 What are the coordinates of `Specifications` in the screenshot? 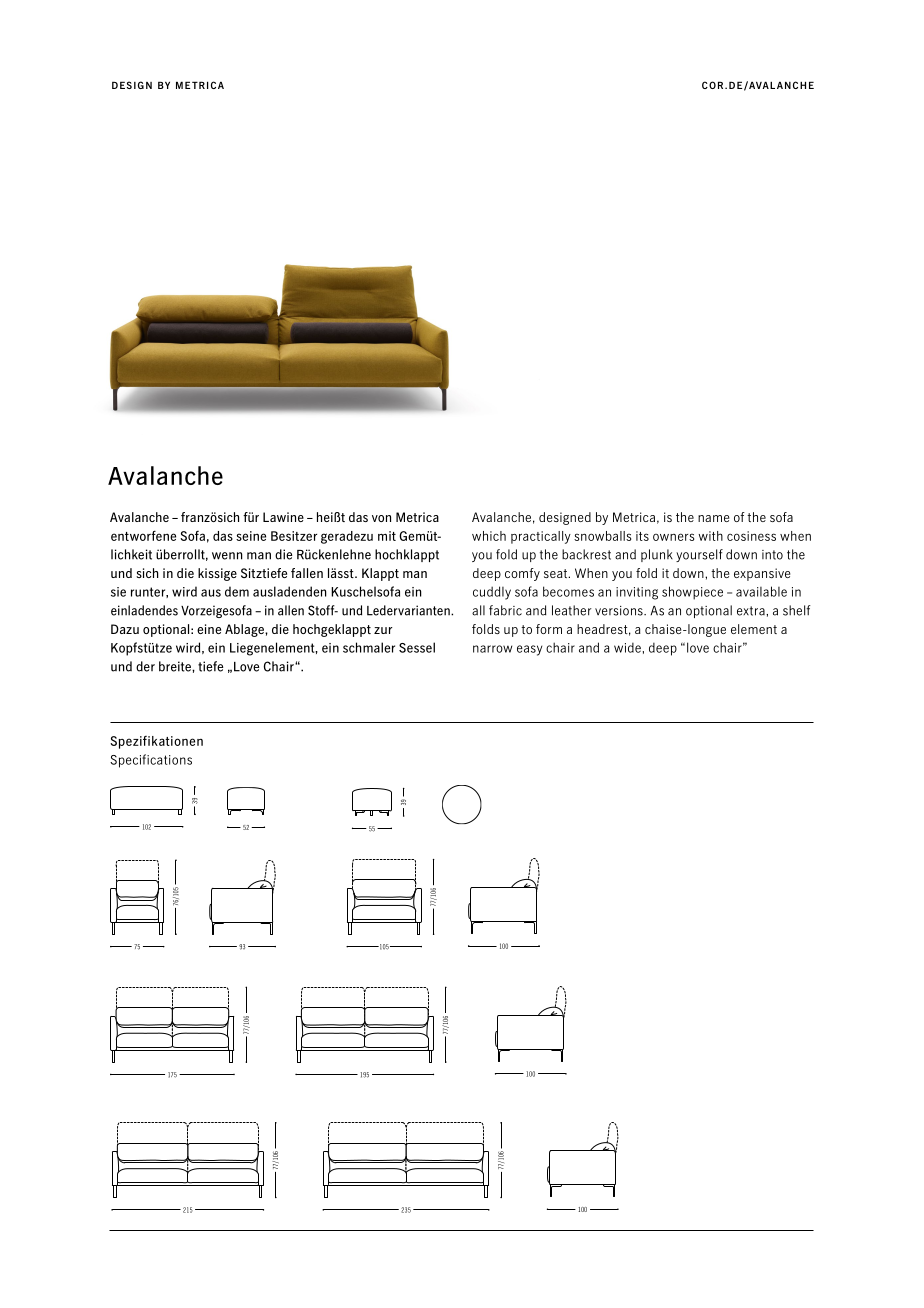 It's located at (151, 761).
